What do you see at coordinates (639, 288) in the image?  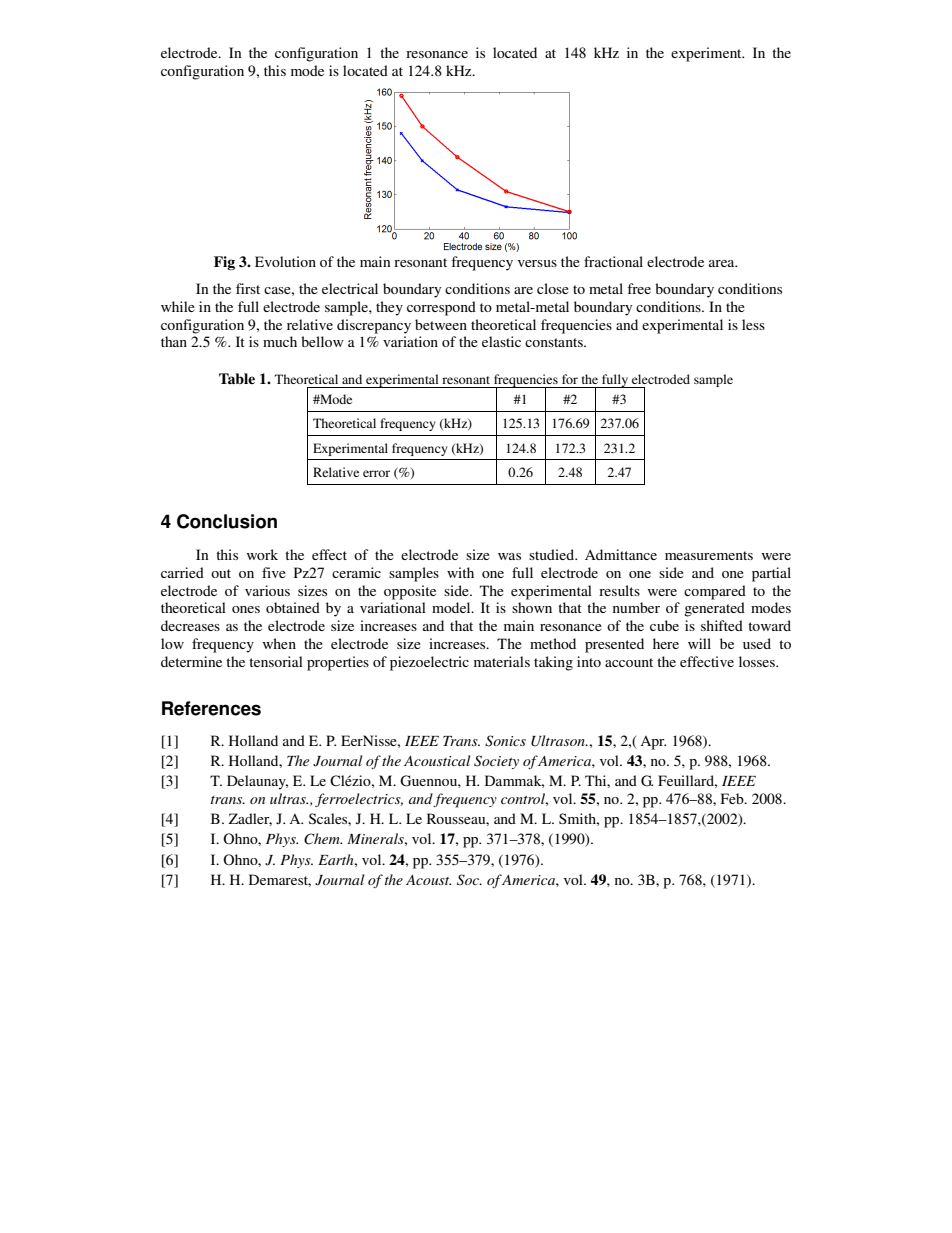 I see `free` at bounding box center [639, 288].
